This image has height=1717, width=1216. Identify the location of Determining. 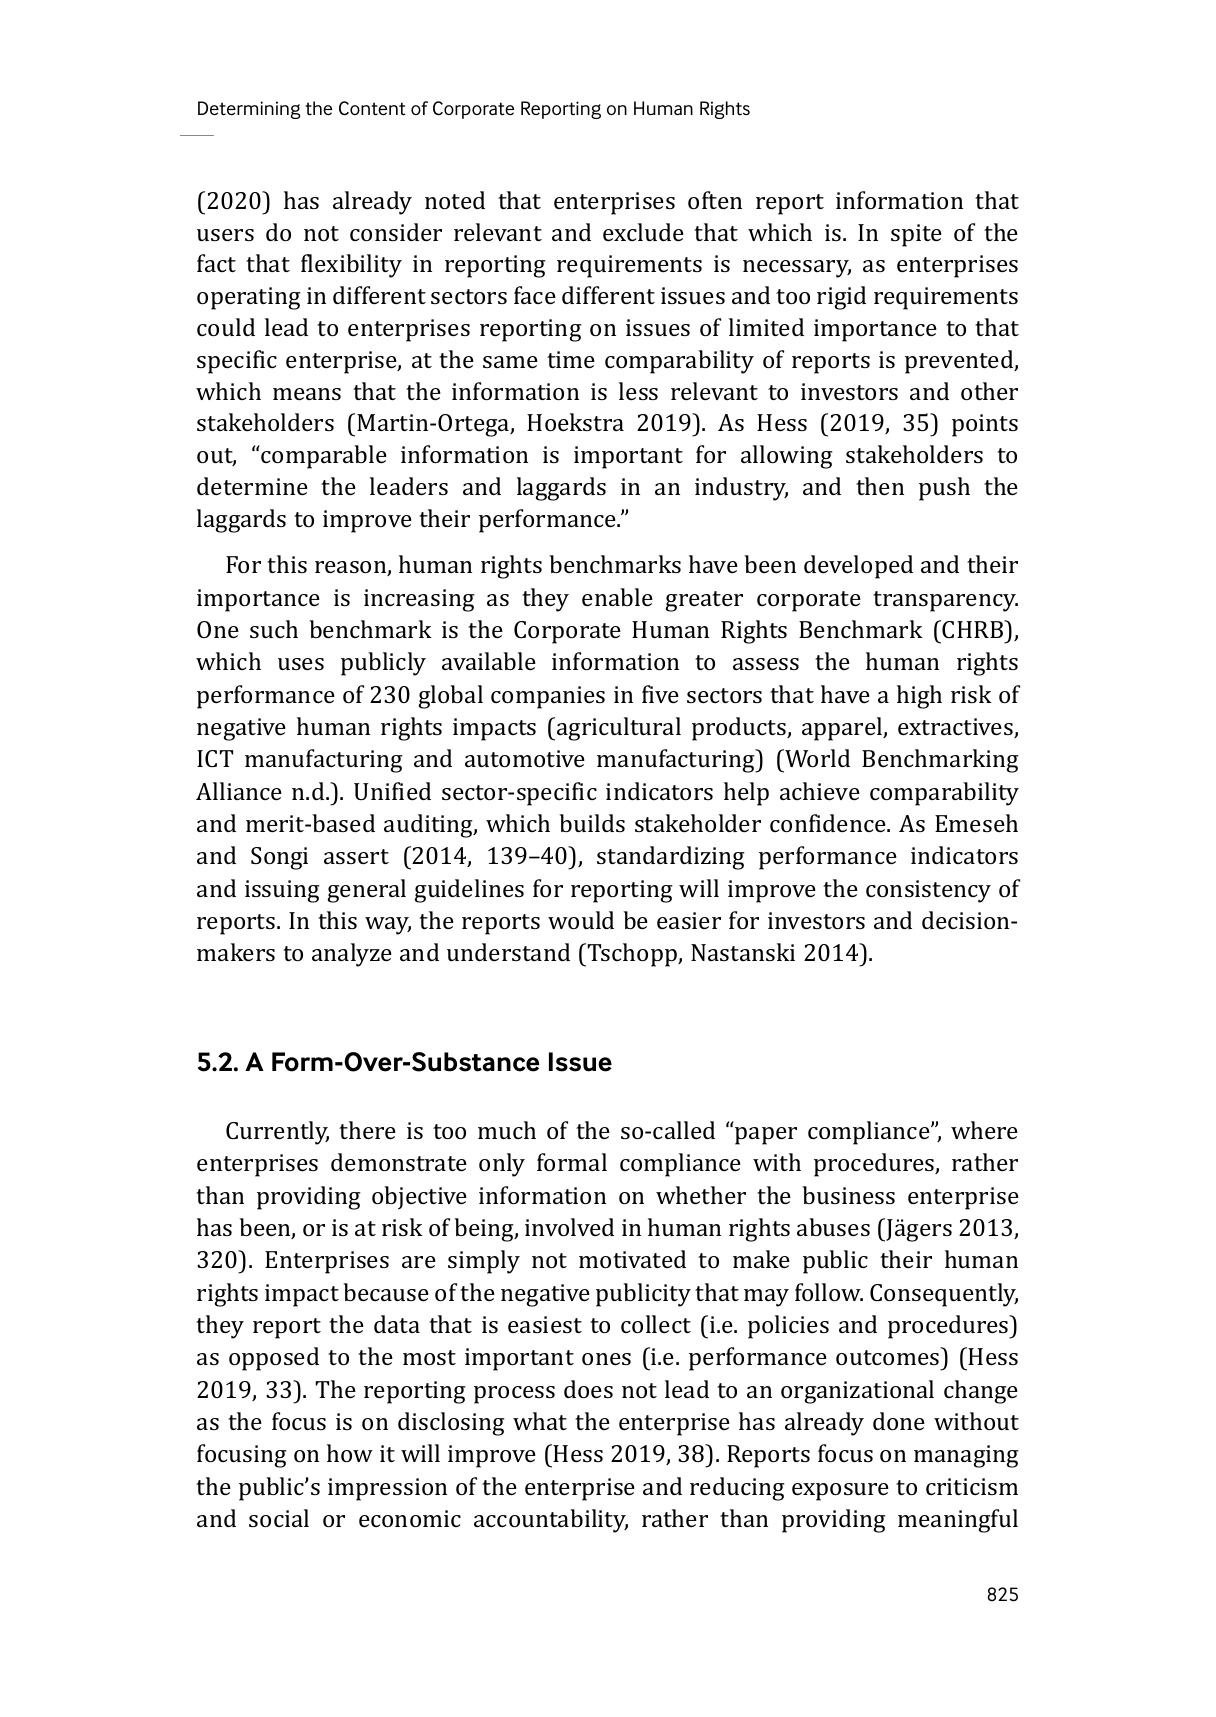
(249, 110).
